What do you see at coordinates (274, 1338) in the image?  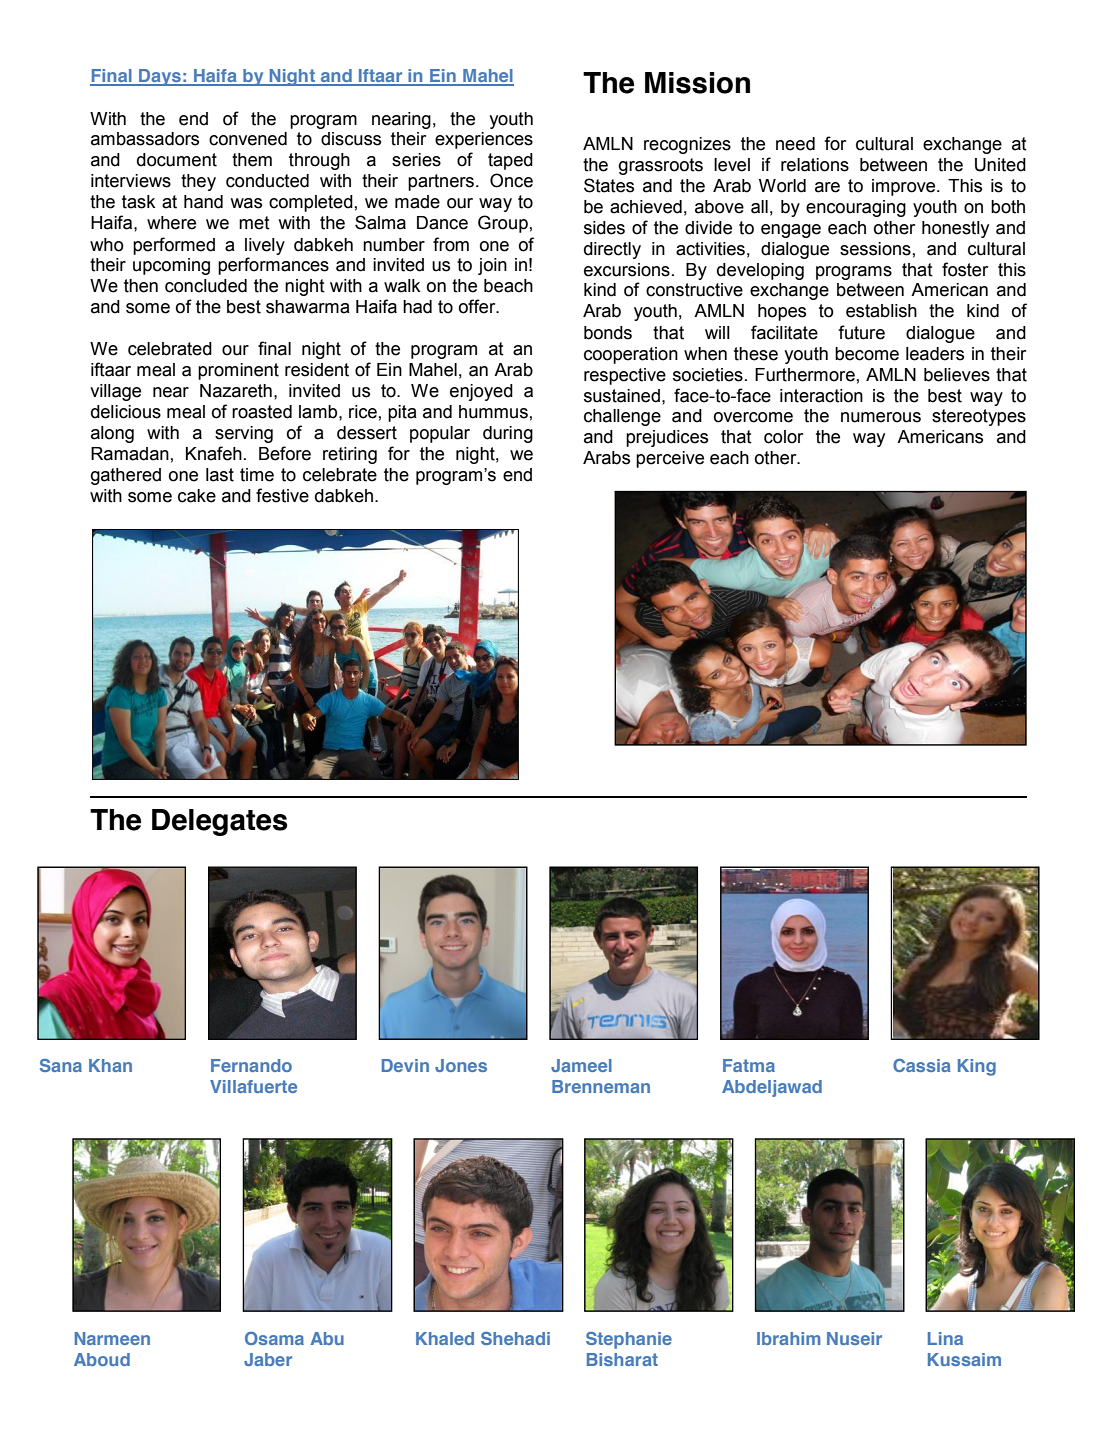 I see `Osama` at bounding box center [274, 1338].
